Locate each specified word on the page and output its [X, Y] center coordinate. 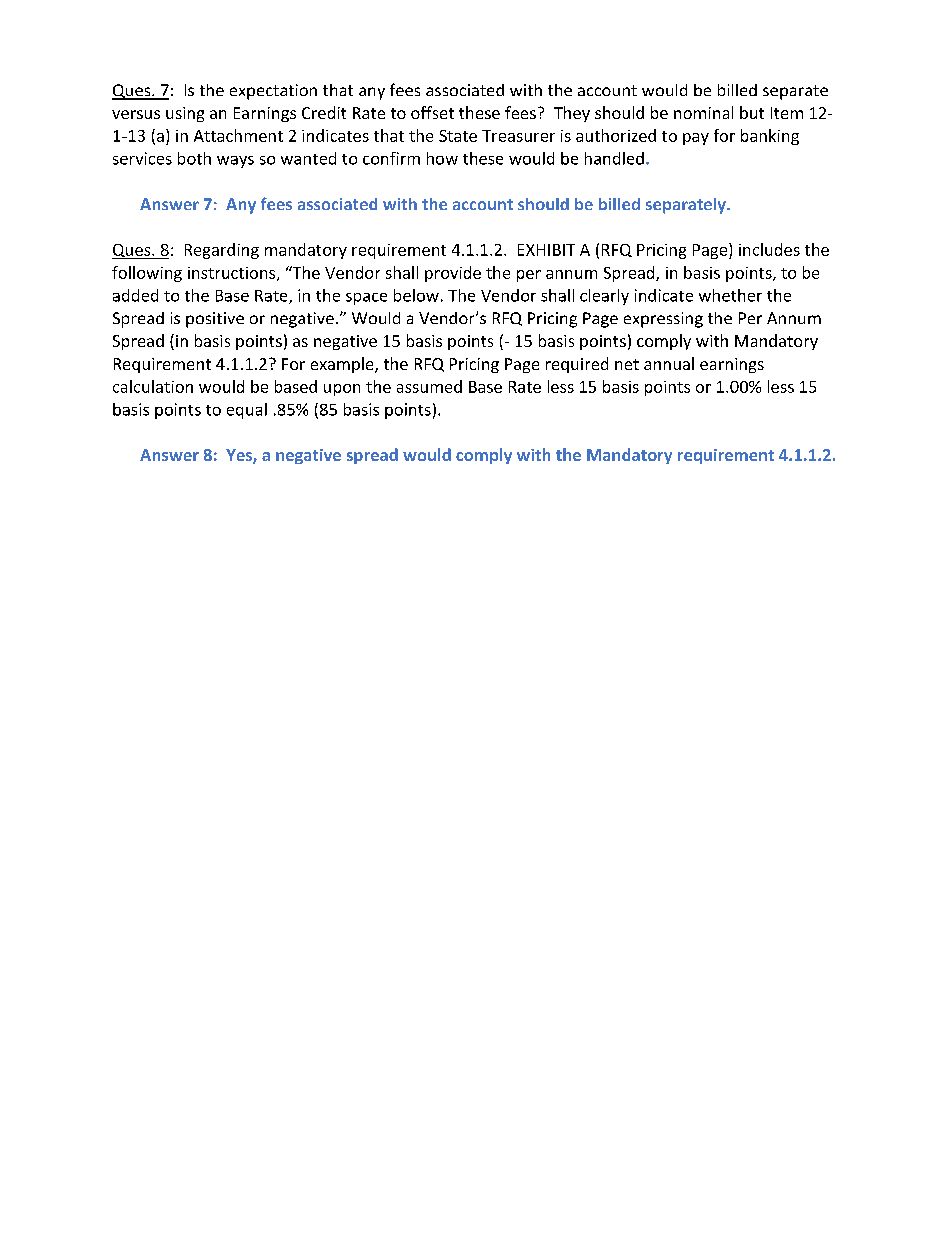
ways [235, 162]
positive [215, 320]
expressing [663, 320]
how [442, 158]
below [416, 295]
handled [614, 158]
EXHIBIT [546, 250]
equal [247, 411]
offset [432, 112]
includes [769, 249]
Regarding [222, 251]
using [185, 114]
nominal [703, 112]
